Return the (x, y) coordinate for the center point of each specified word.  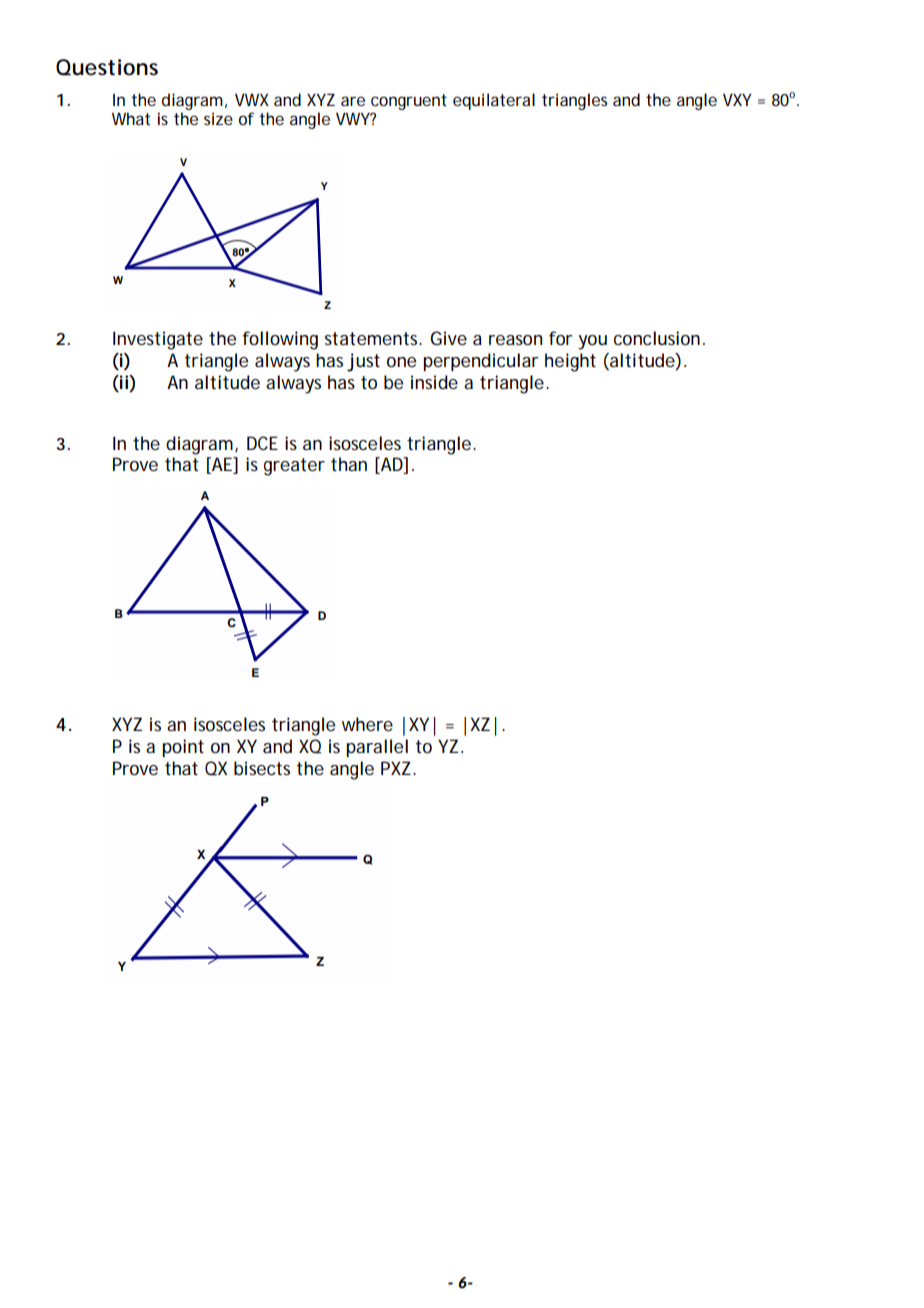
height (570, 362)
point (183, 748)
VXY (737, 100)
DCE (262, 443)
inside (434, 382)
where (367, 724)
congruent (409, 102)
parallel (377, 748)
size (218, 118)
